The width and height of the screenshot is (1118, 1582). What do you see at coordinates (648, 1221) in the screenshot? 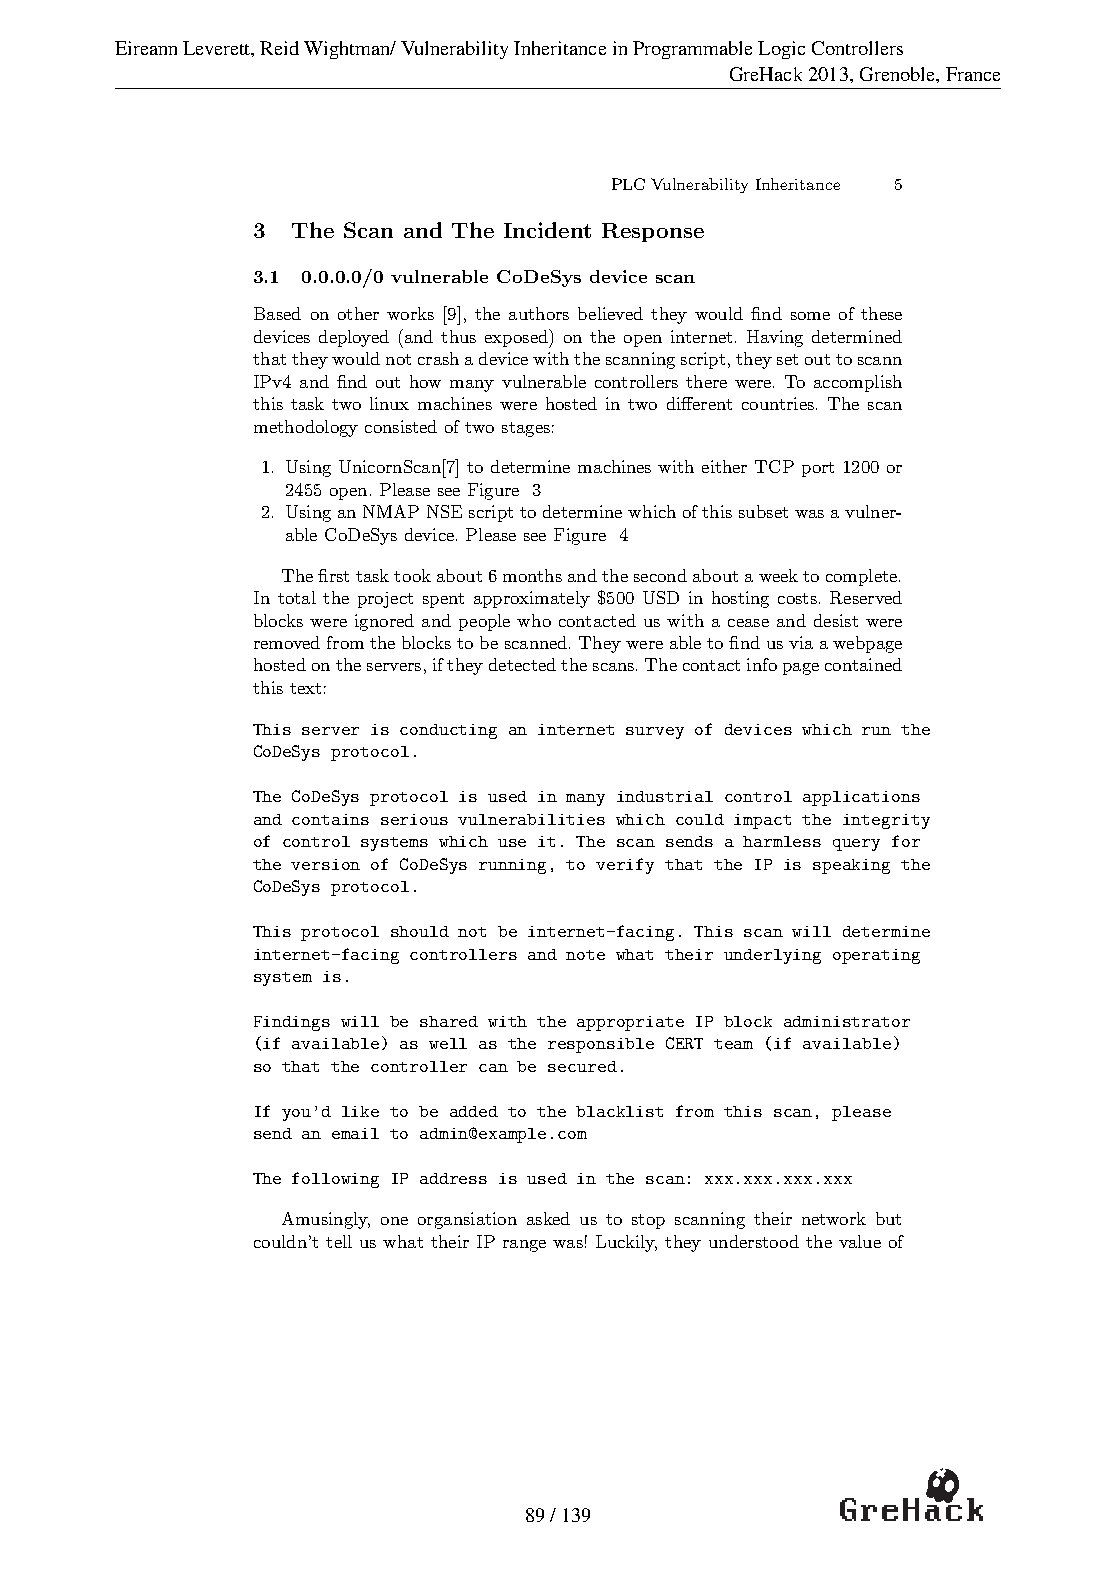
I see `stop` at bounding box center [648, 1221].
